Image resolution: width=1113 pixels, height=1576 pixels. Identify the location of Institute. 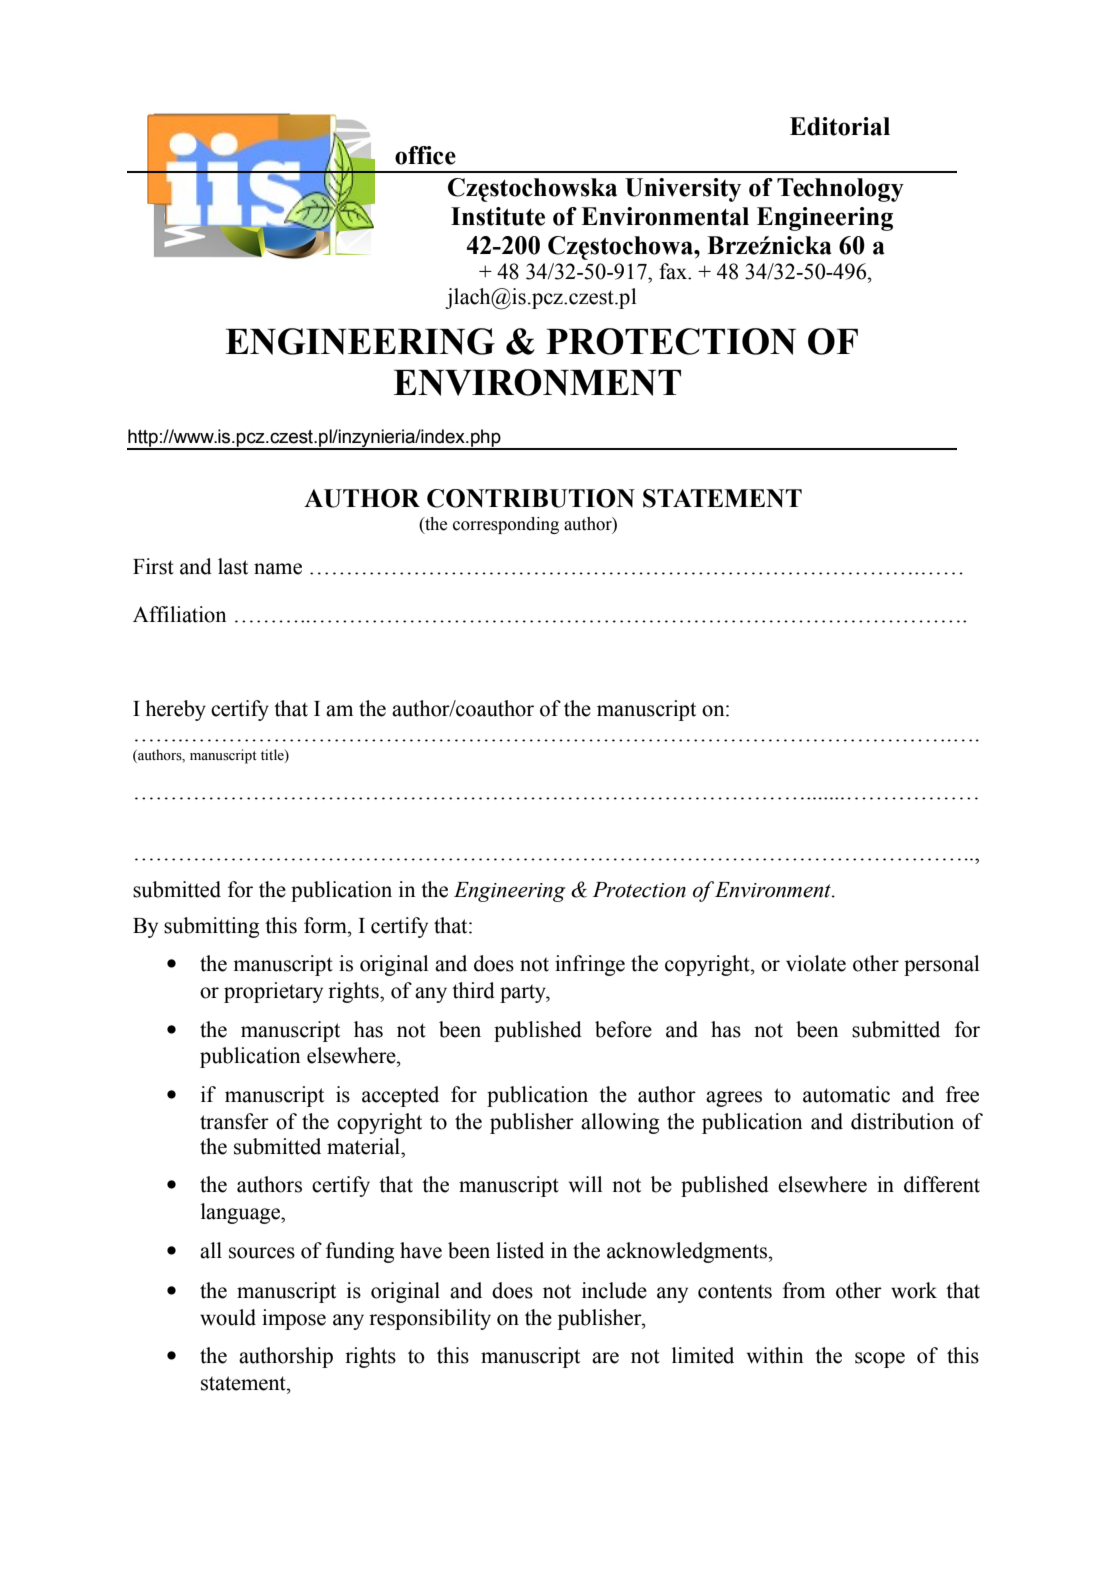
(498, 216).
